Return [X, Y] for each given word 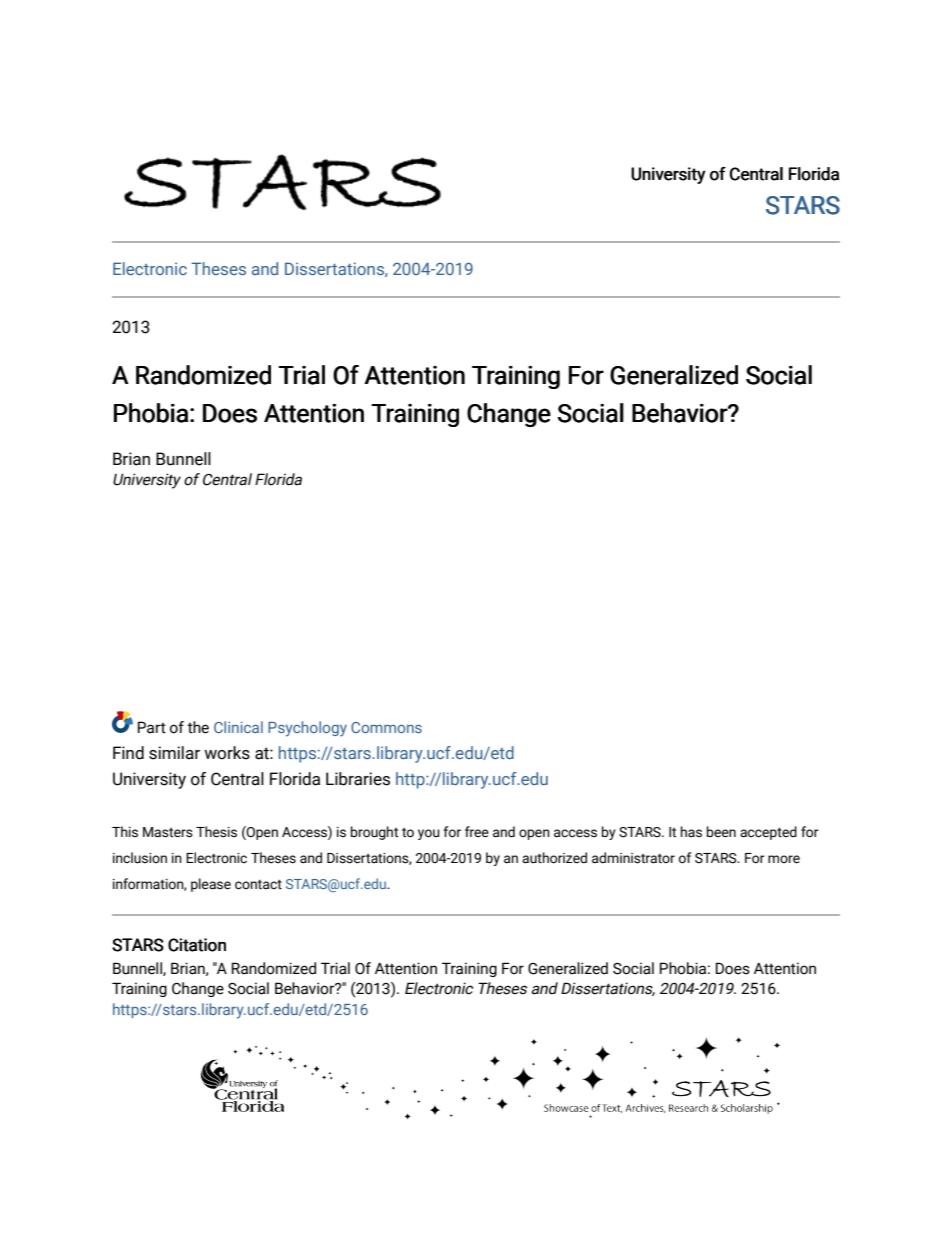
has [691, 832]
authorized [554, 858]
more [784, 859]
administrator [633, 858]
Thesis [216, 832]
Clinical [238, 727]
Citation [197, 945]
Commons [386, 727]
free [477, 832]
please [211, 885]
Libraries [358, 779]
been [721, 832]
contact [258, 885]
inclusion [140, 858]
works [227, 753]
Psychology [307, 729]
